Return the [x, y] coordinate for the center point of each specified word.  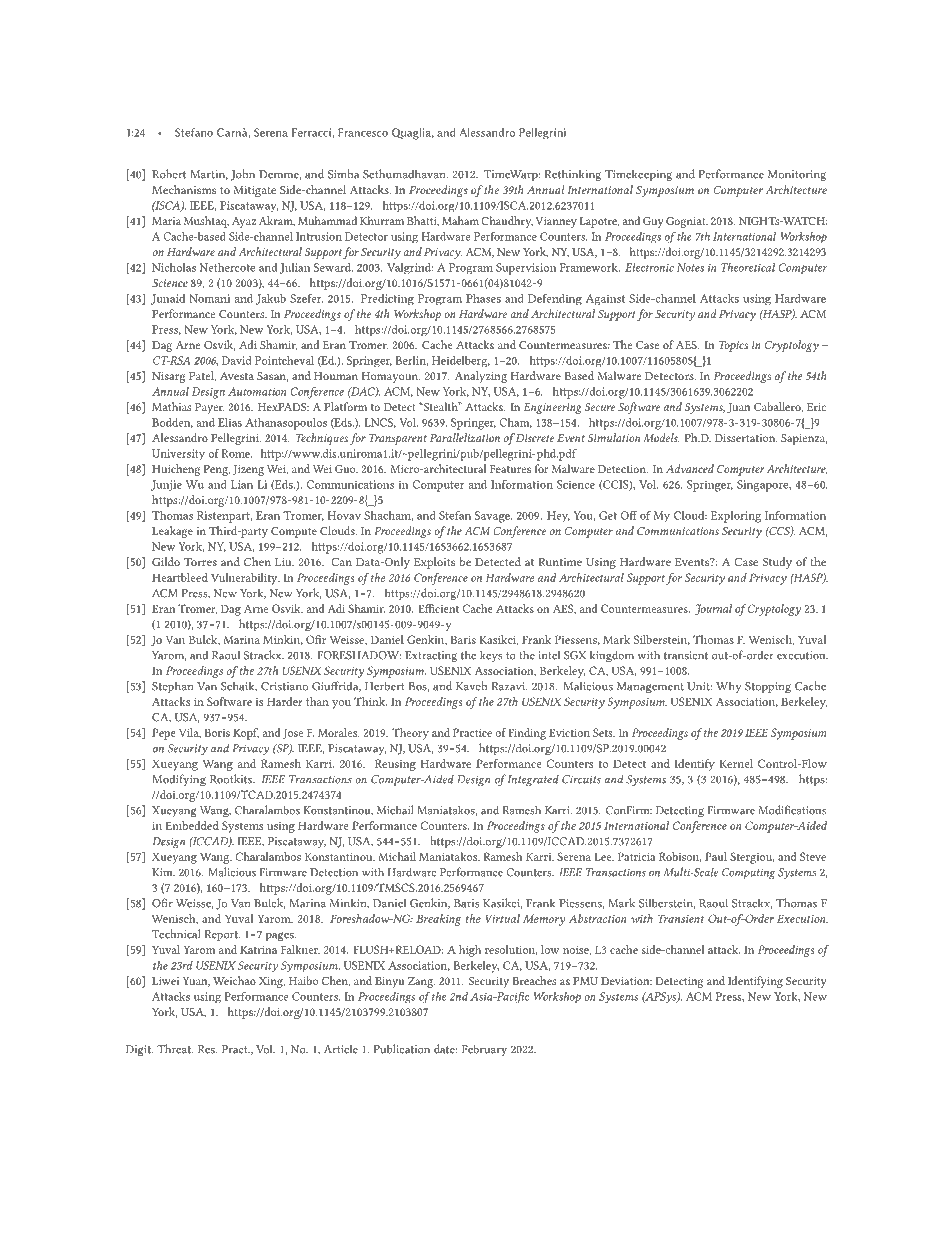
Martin [209, 175]
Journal [713, 609]
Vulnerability [245, 579]
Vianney [556, 222]
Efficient [438, 608]
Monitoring [797, 175]
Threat [175, 1049]
